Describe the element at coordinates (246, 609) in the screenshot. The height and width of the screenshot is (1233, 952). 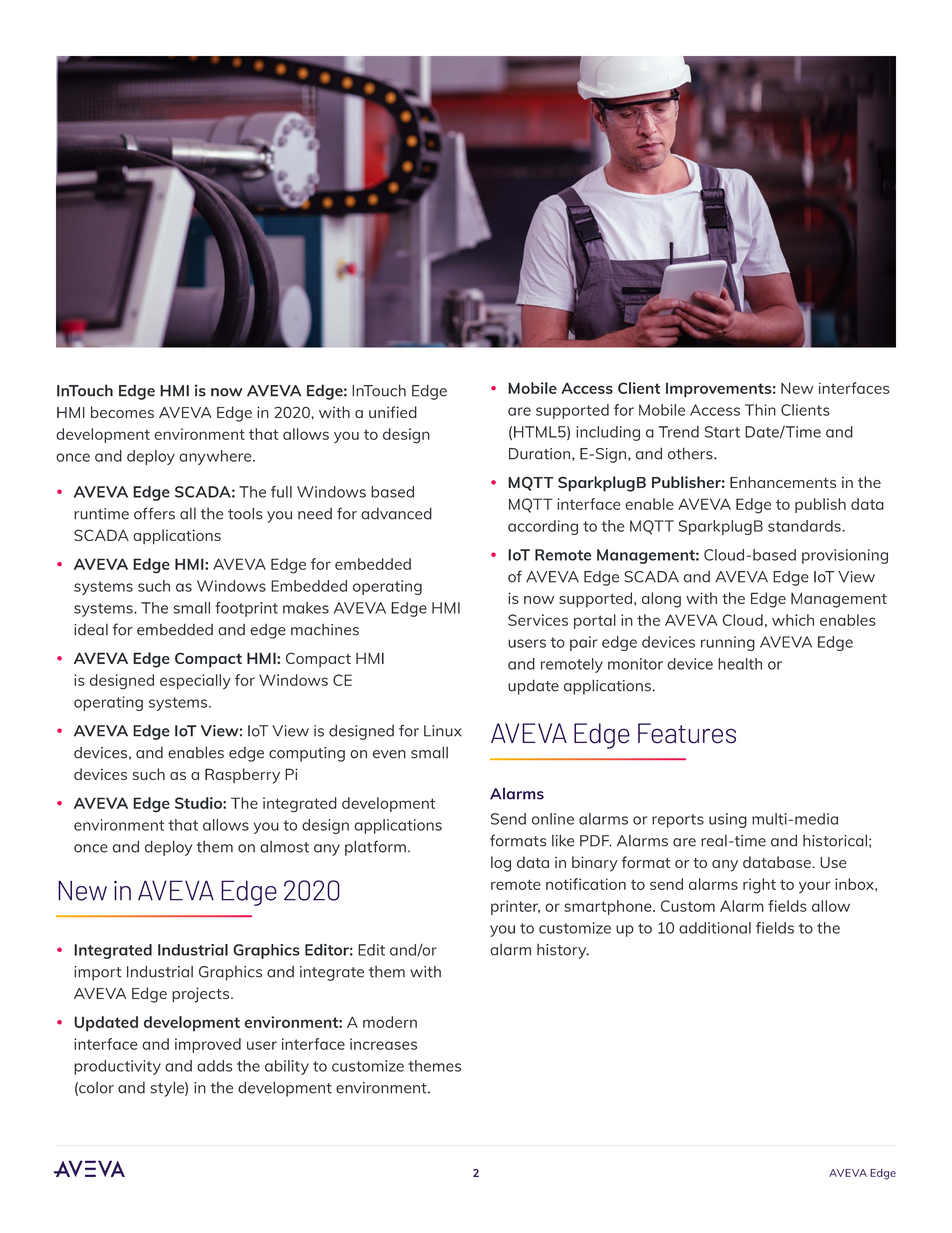
I see `footprint` at that location.
